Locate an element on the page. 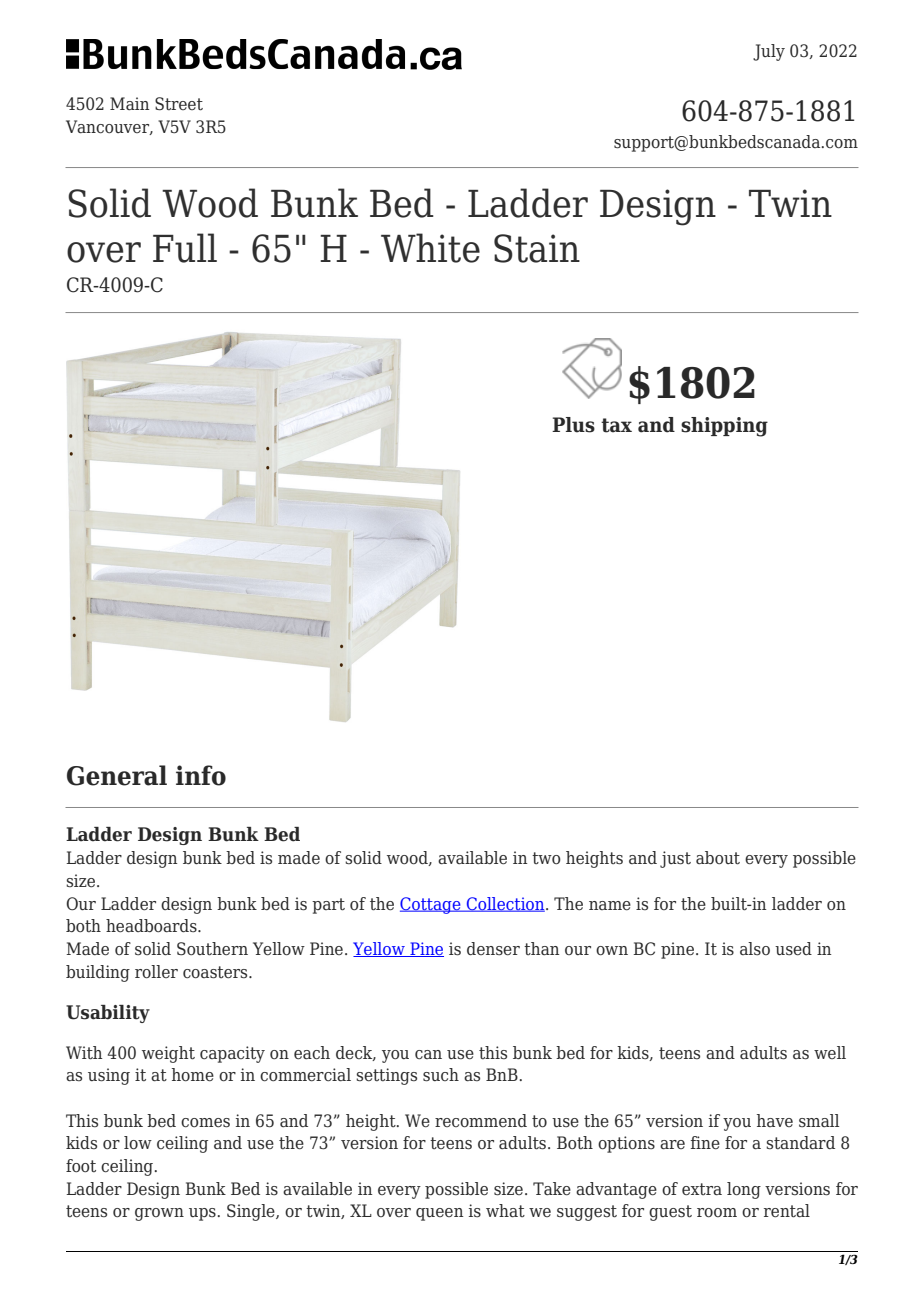 Image resolution: width=924 pixels, height=1308 pixels. long is located at coordinates (744, 1190).
